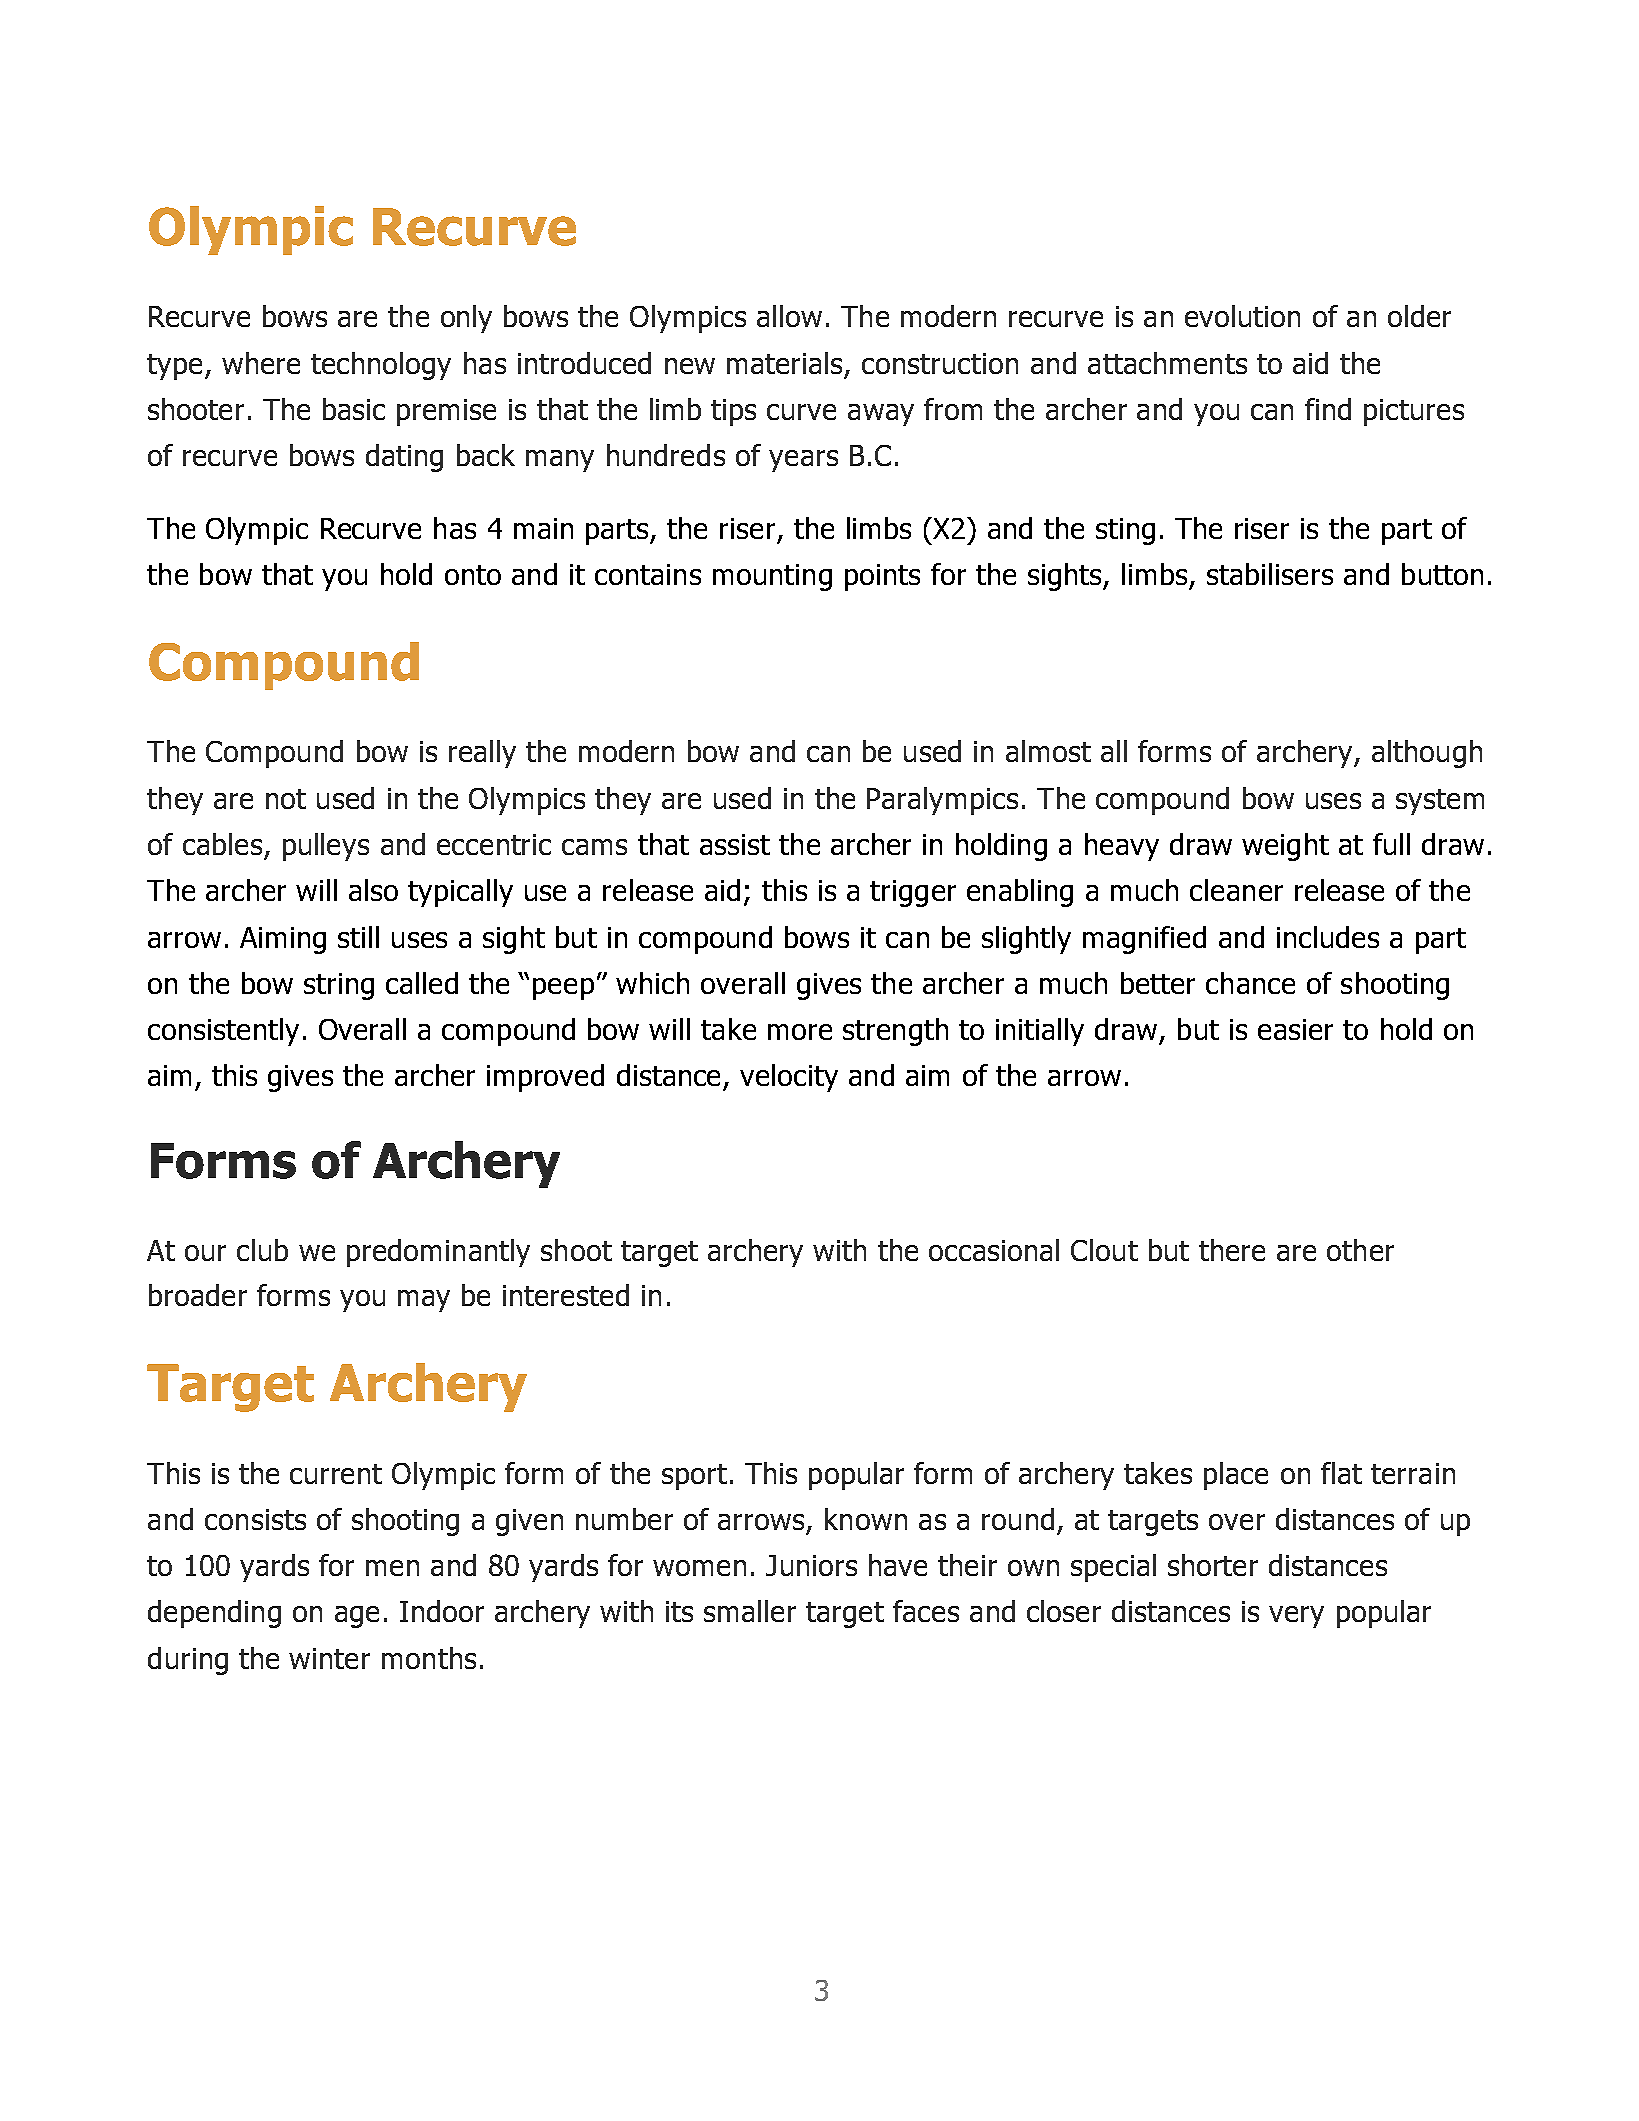 This screenshot has height=2121, width=1639. I want to click on smaller, so click(750, 1611).
